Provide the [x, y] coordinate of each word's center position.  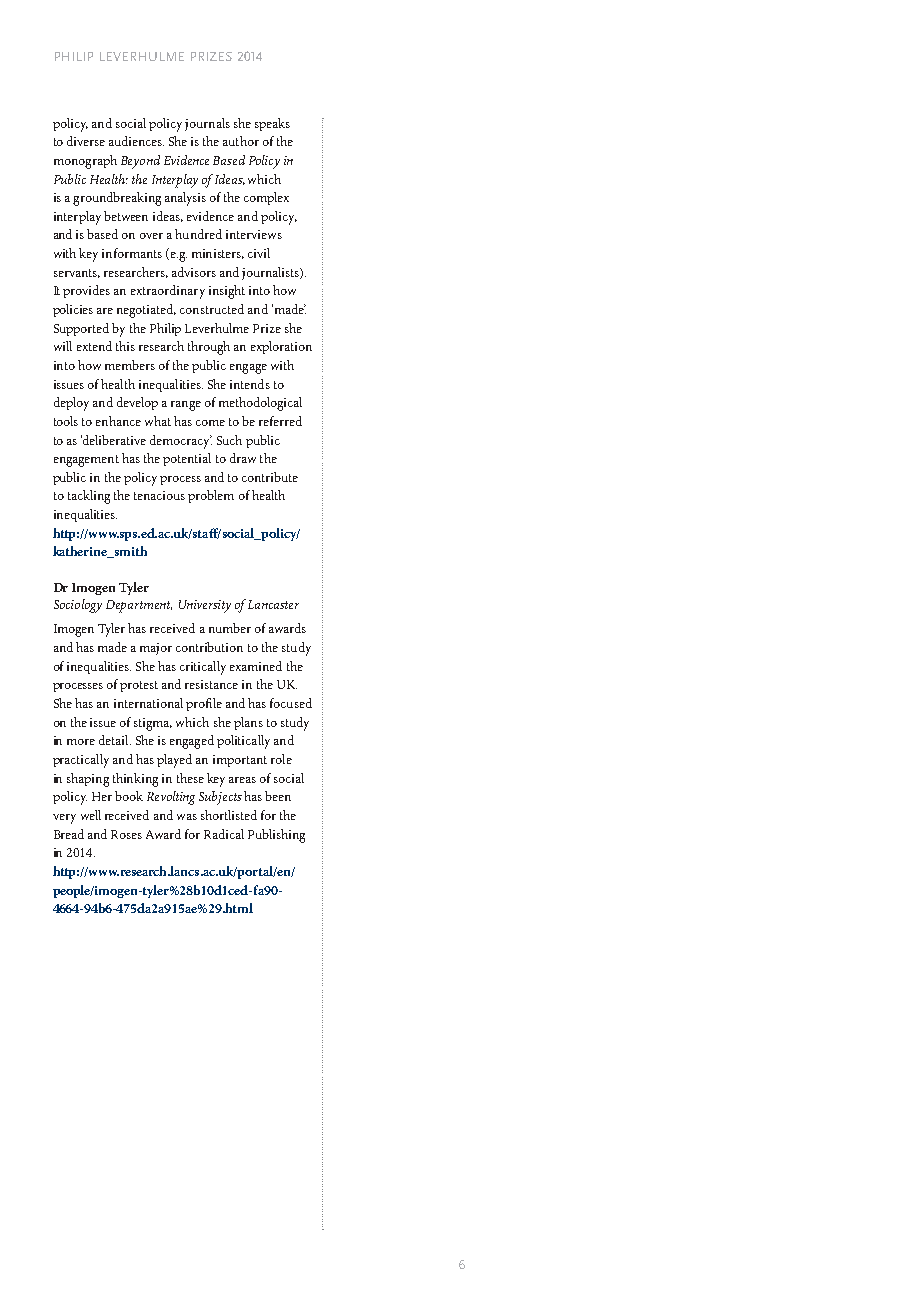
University [205, 606]
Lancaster [273, 604]
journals [207, 124]
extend [94, 346]
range [186, 406]
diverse [86, 141]
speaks [272, 124]
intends [250, 384]
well [91, 815]
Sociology [78, 606]
